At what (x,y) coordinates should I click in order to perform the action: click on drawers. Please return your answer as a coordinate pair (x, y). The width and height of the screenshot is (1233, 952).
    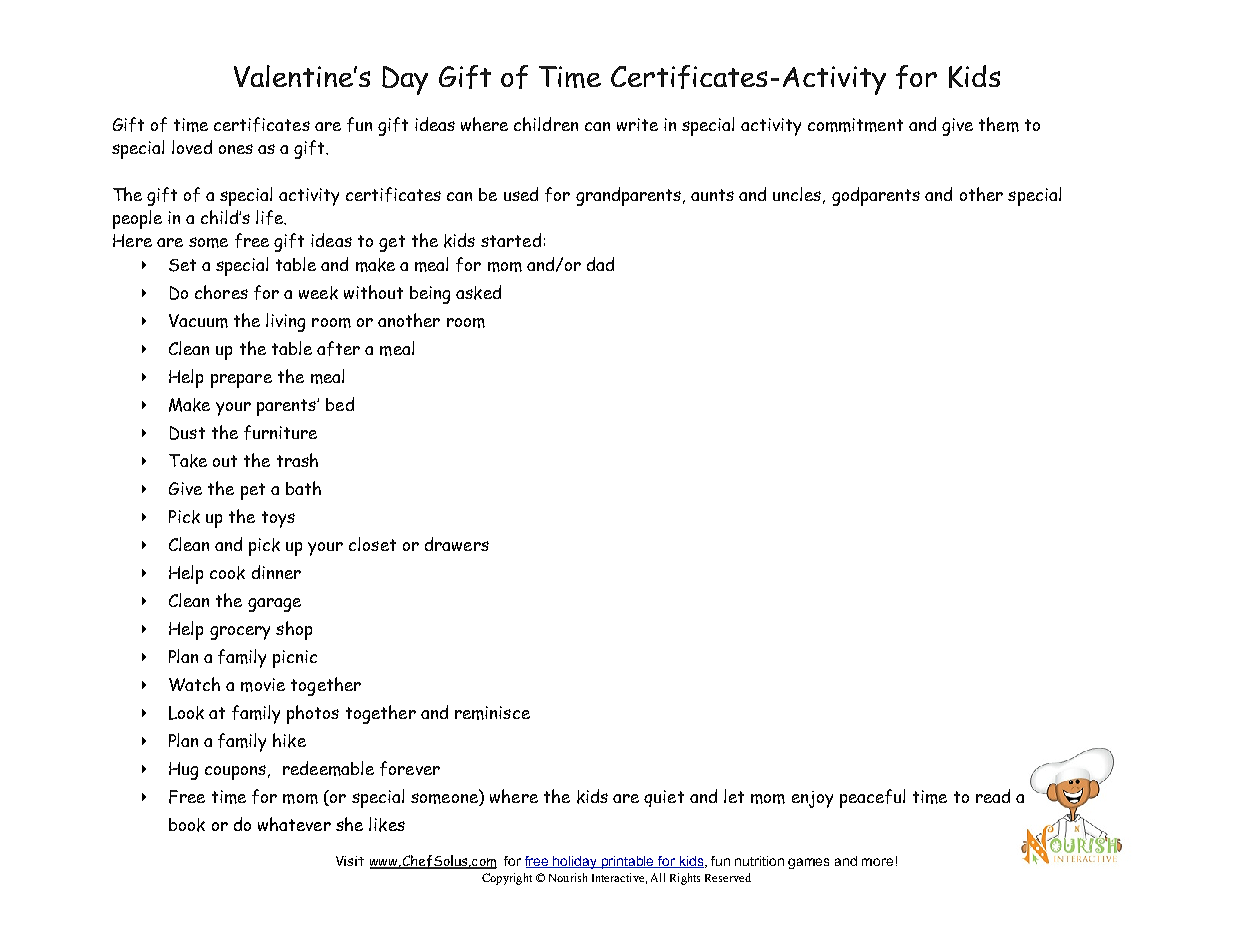
    Looking at the image, I should click on (457, 544).
